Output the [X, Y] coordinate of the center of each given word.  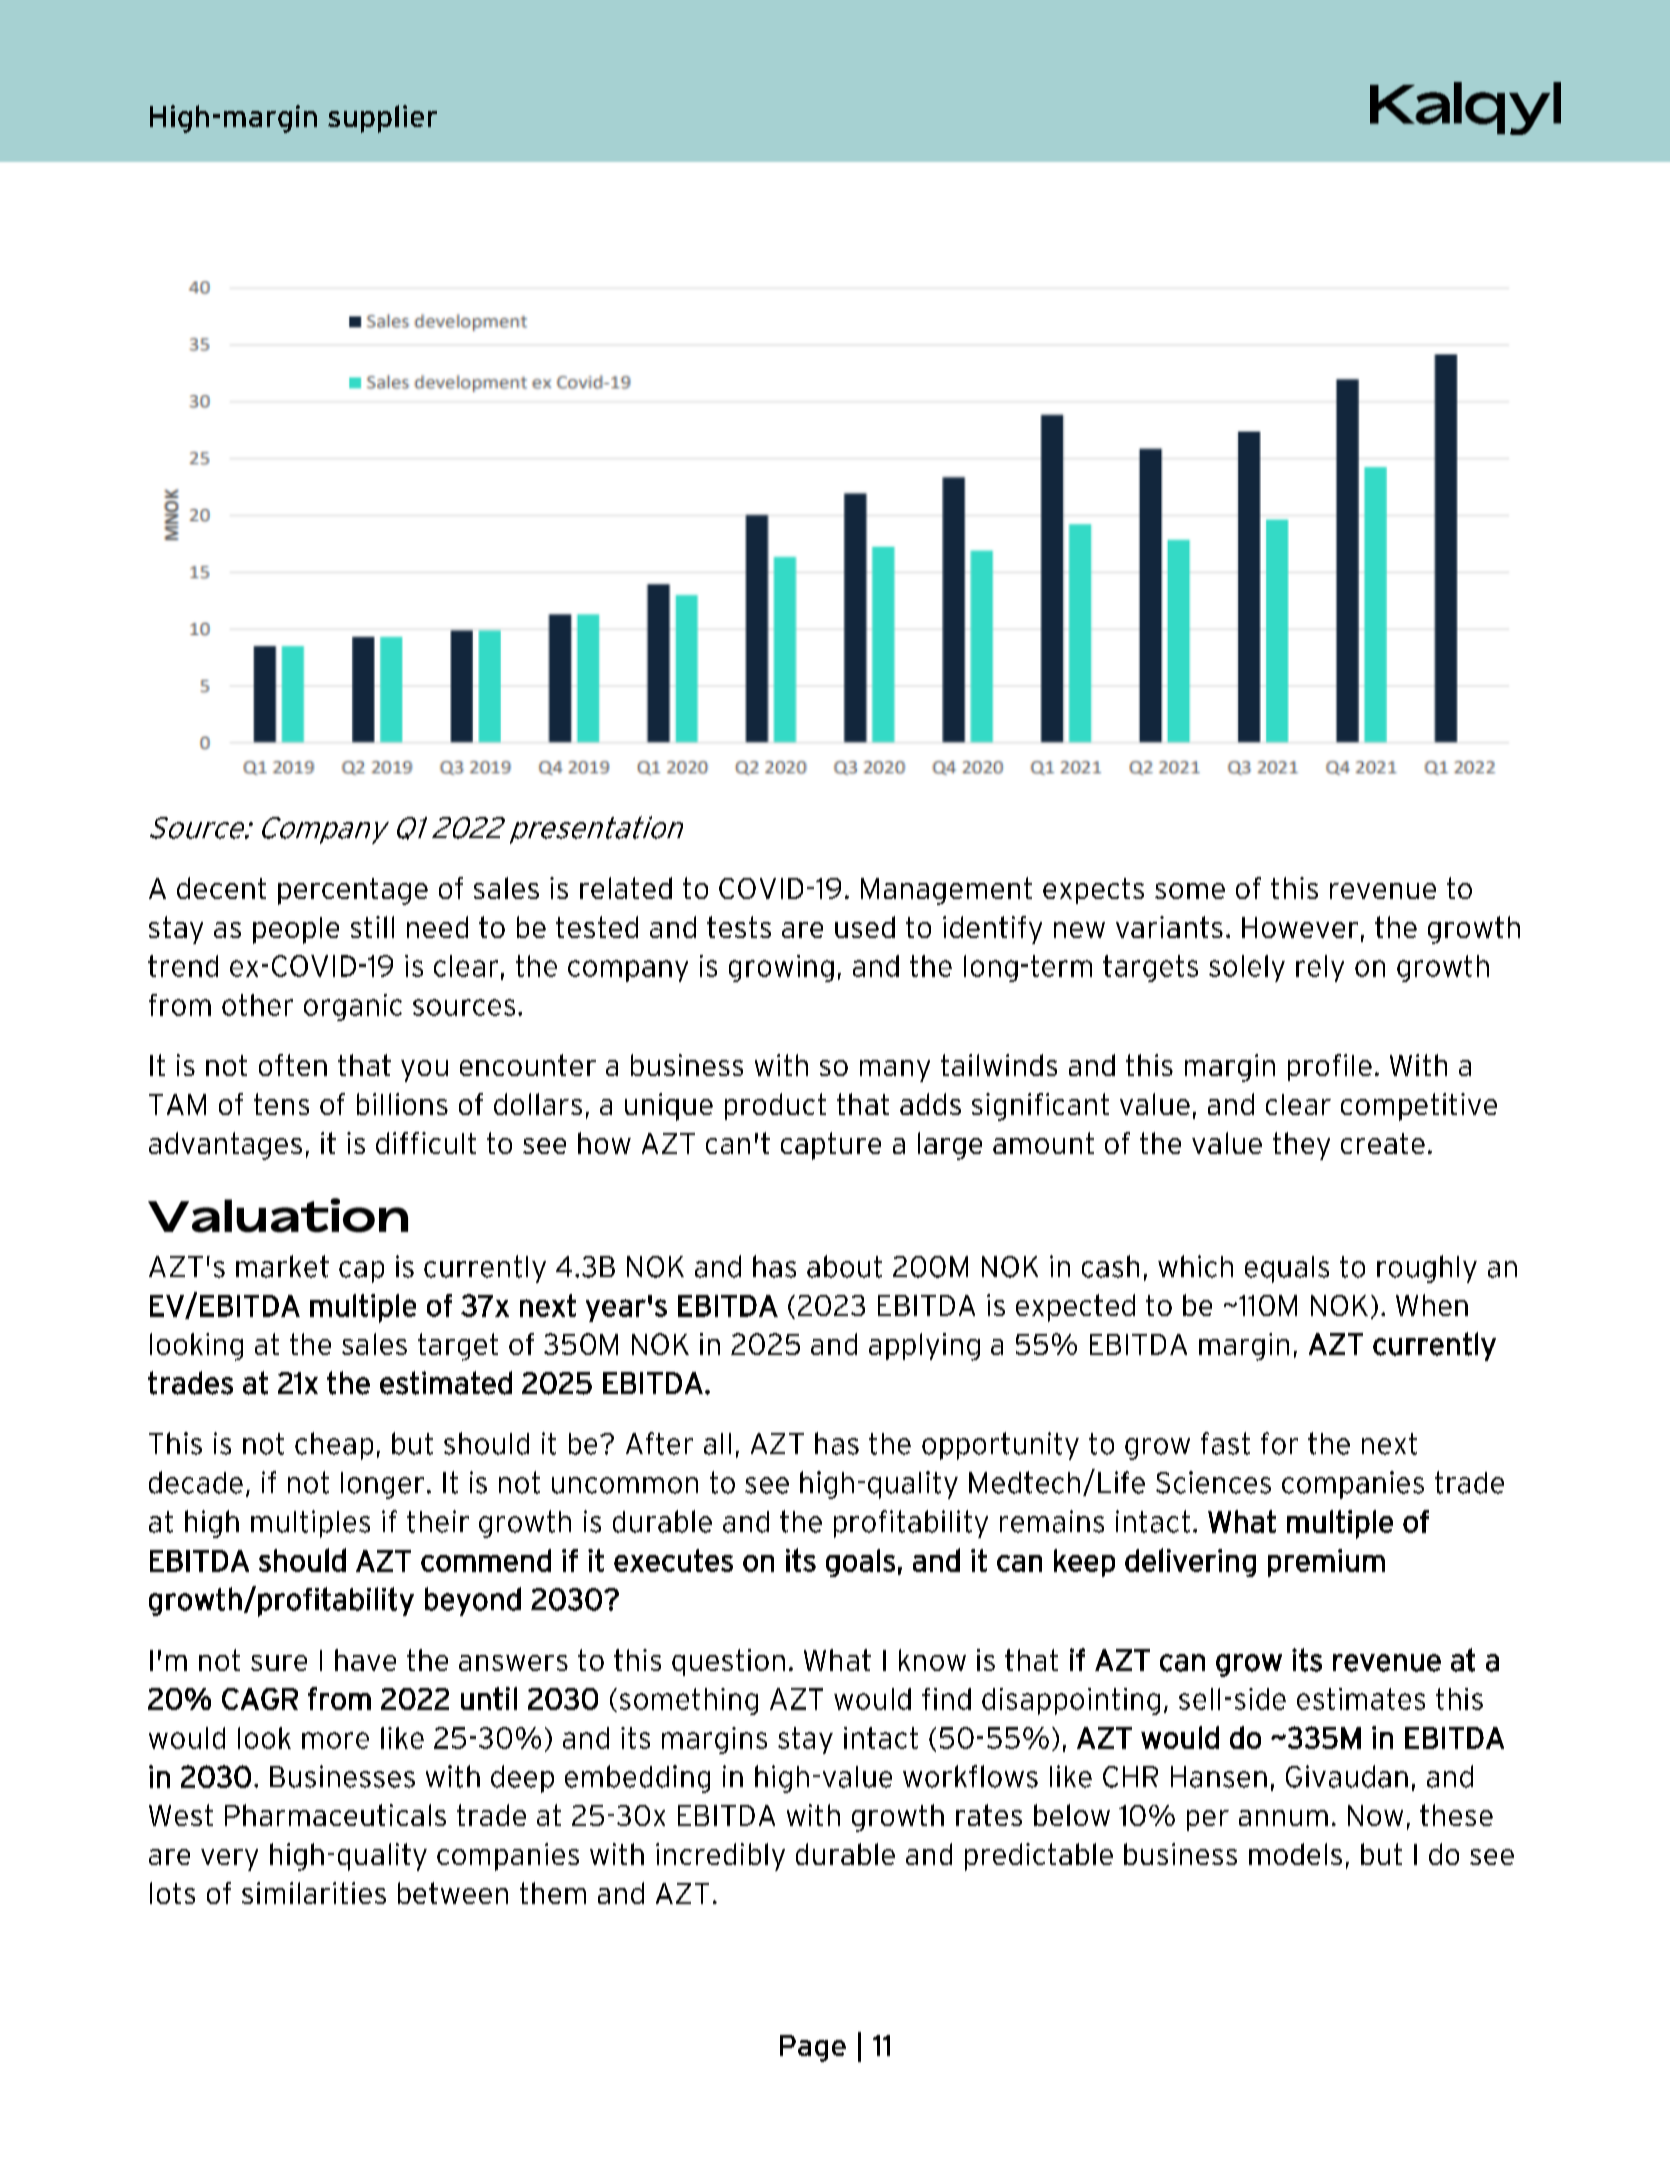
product [775, 1106]
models [1295, 1854]
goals [860, 1563]
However [1300, 927]
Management [946, 891]
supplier [382, 119]
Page [813, 2048]
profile [1330, 1067]
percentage [353, 891]
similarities [314, 1893]
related [626, 888]
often [293, 1065]
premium [1326, 1563]
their [438, 1521]
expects [1093, 891]
